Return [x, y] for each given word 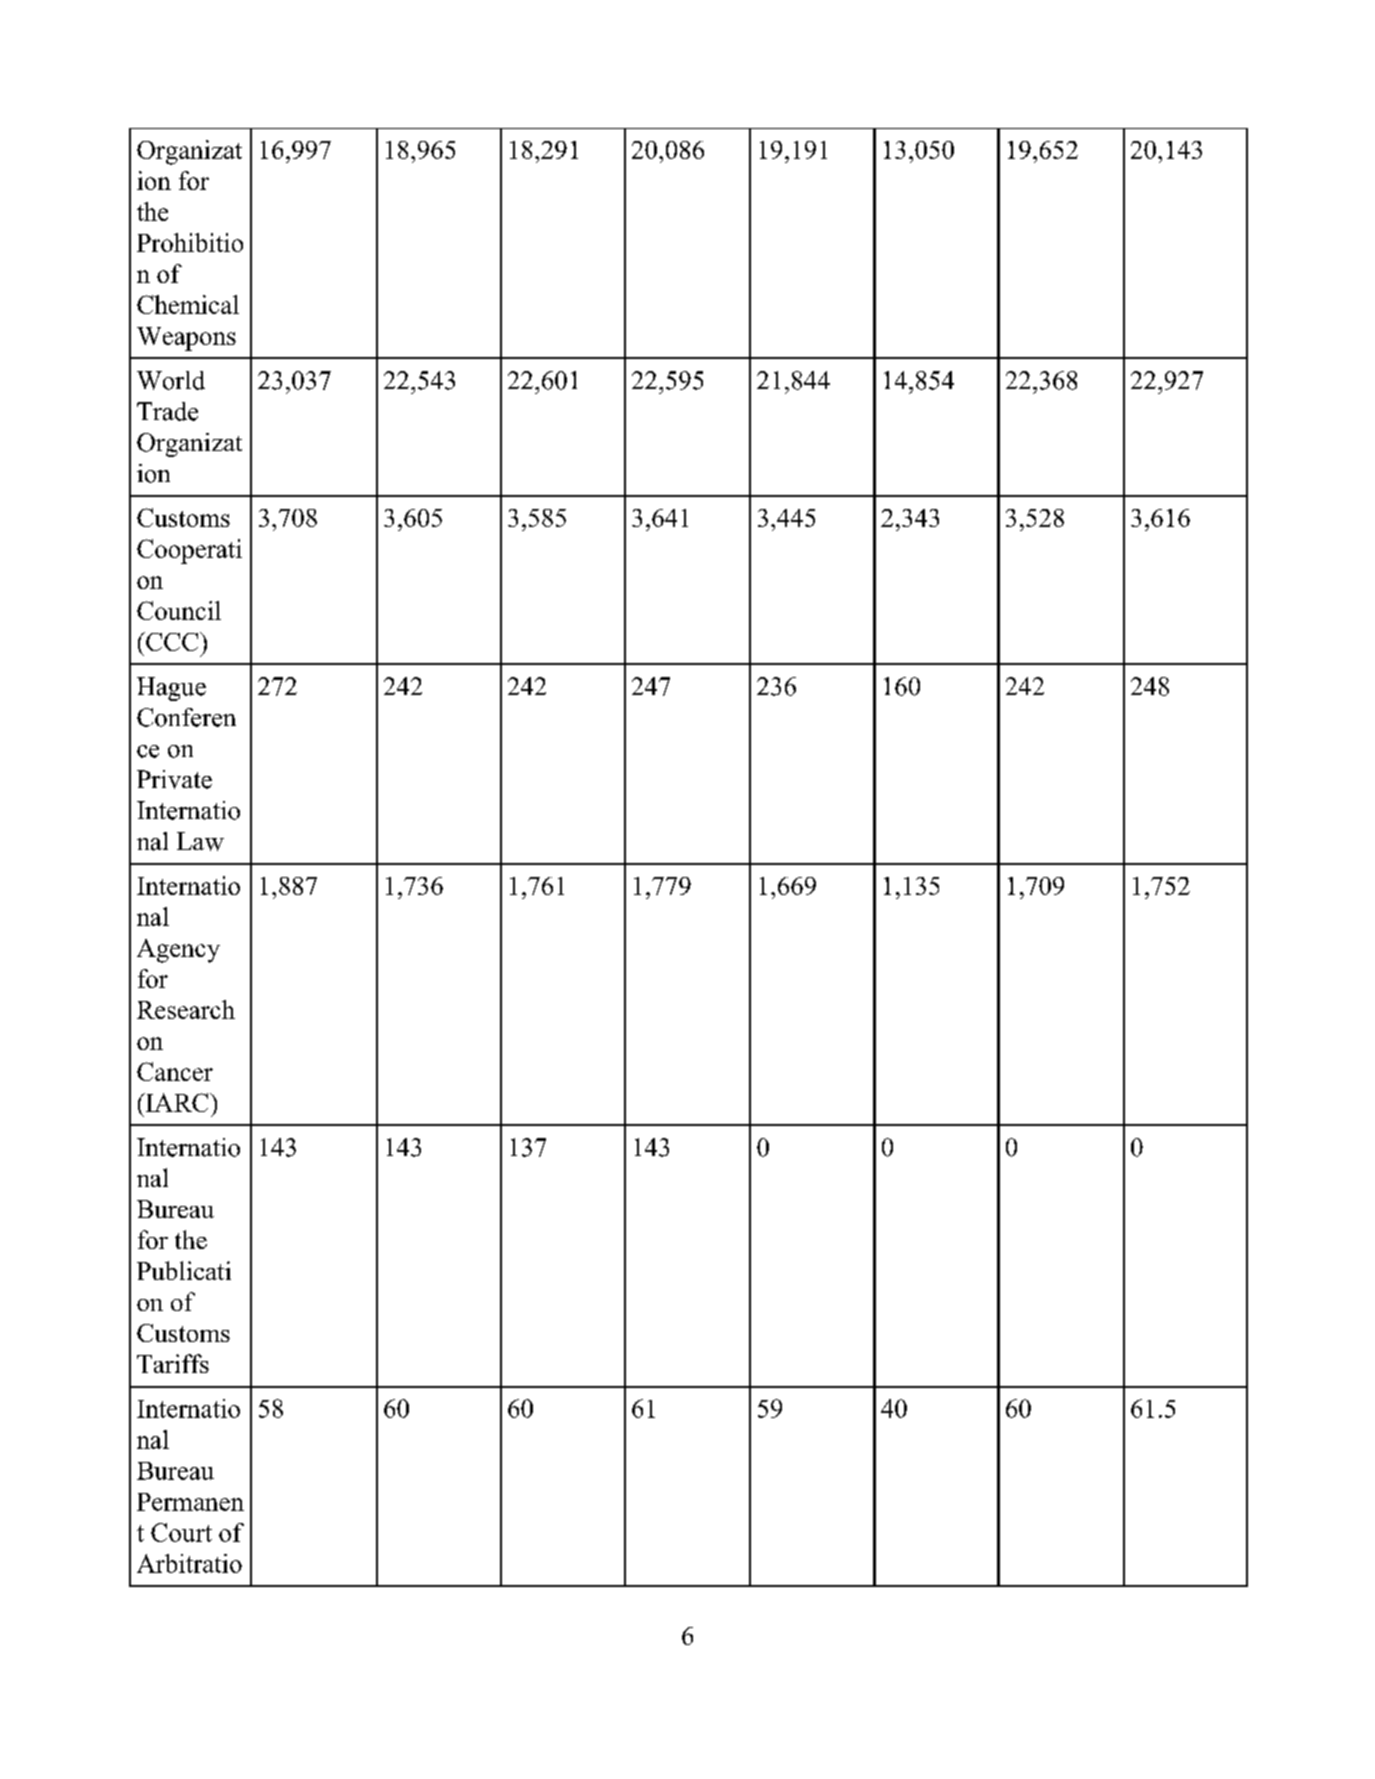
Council [179, 610]
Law [200, 841]
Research [186, 1009]
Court [181, 1532]
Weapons [186, 339]
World [171, 380]
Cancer [175, 1071]
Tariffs [173, 1363]
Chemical [188, 304]
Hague [171, 689]
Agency [178, 951]
